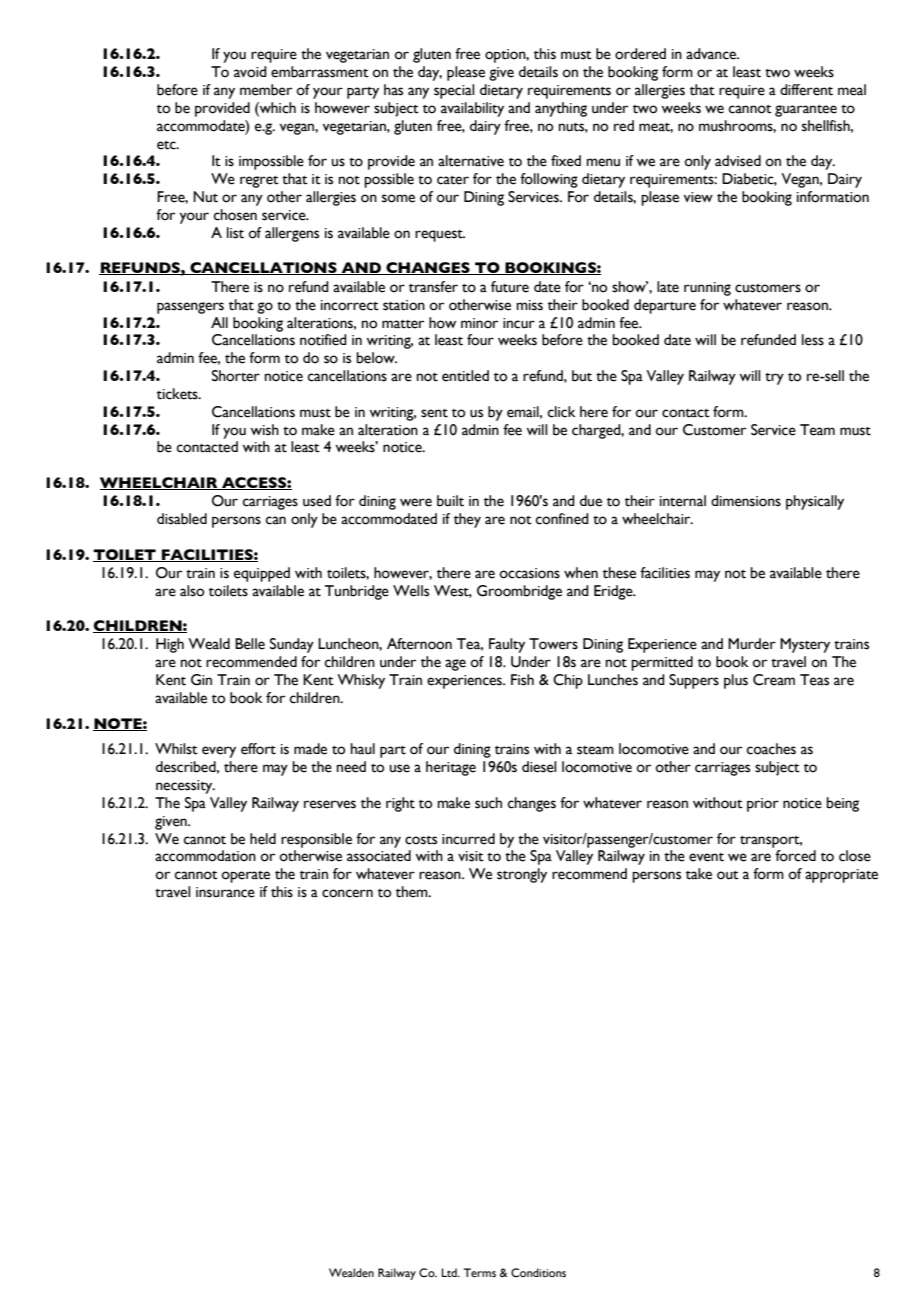 This screenshot has height=1308, width=924. Describe the element at coordinates (806, 90) in the screenshot. I see `different` at that location.
